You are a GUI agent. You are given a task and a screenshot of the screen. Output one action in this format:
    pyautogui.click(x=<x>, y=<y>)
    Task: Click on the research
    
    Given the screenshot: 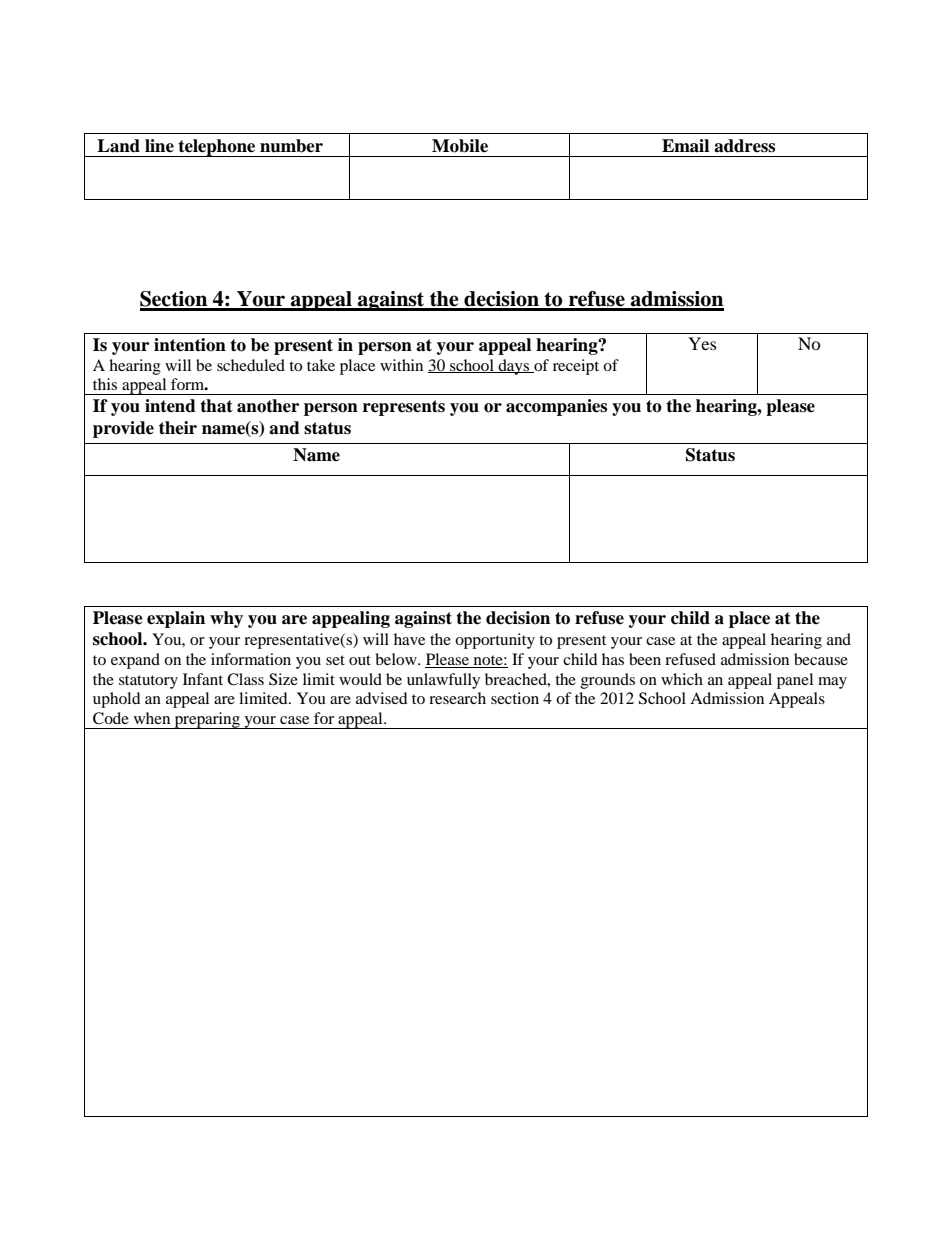 What is the action you would take?
    pyautogui.click(x=457, y=698)
